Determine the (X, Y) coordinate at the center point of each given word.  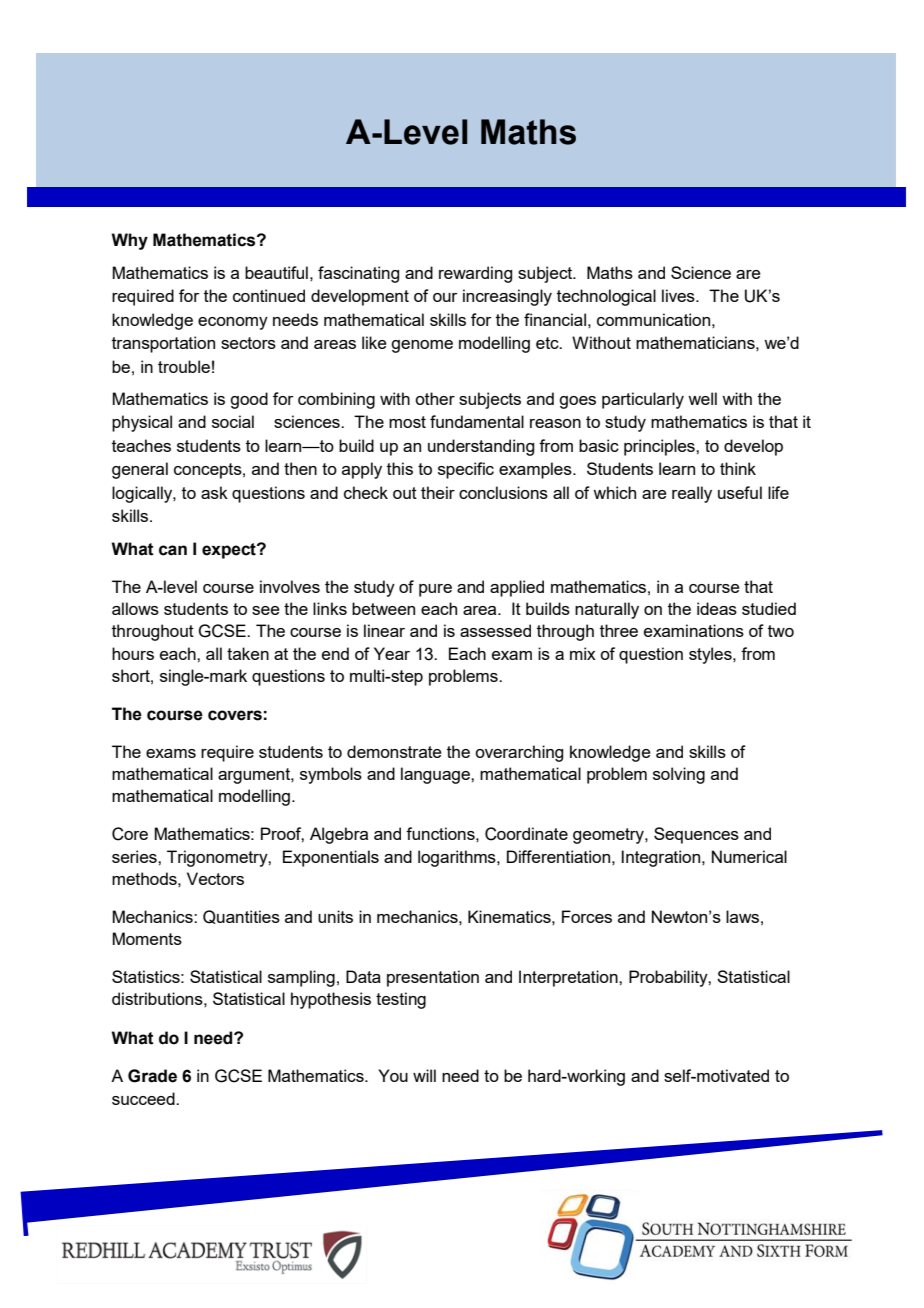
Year (392, 653)
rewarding (475, 274)
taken (248, 653)
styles (711, 655)
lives (679, 295)
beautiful (276, 272)
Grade (152, 1076)
